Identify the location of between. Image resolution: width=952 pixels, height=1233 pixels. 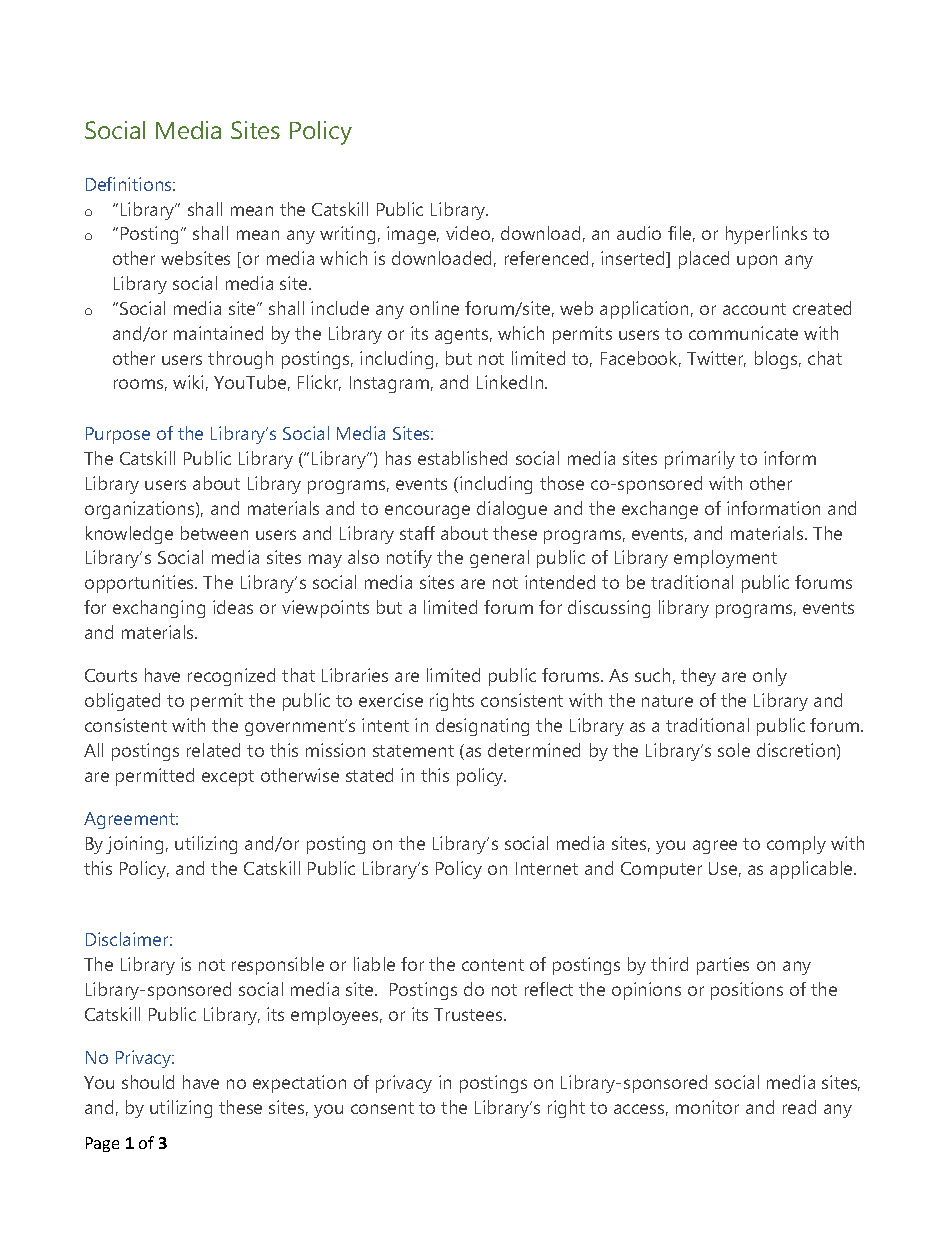
(214, 533).
